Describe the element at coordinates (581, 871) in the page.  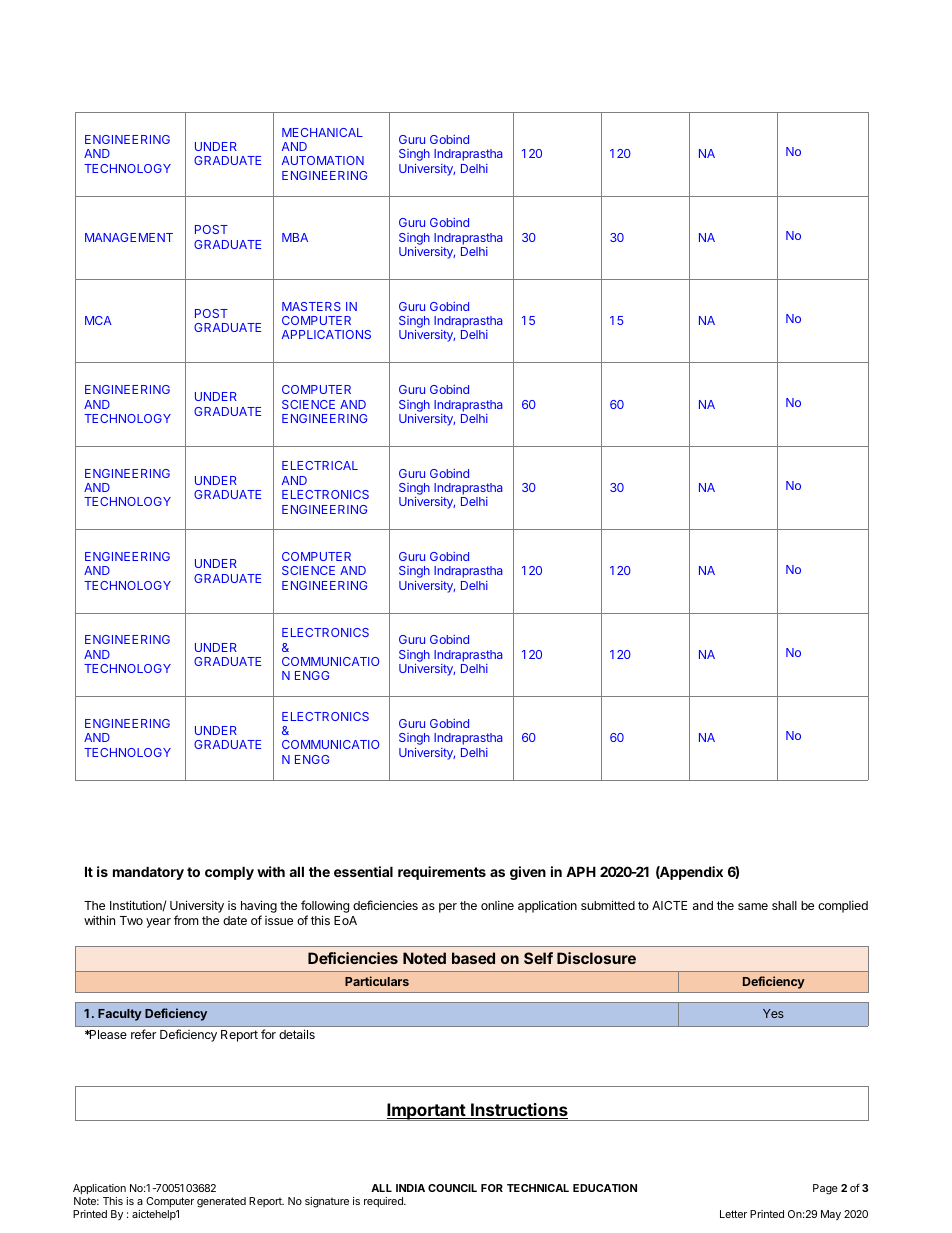
I see `APH` at that location.
